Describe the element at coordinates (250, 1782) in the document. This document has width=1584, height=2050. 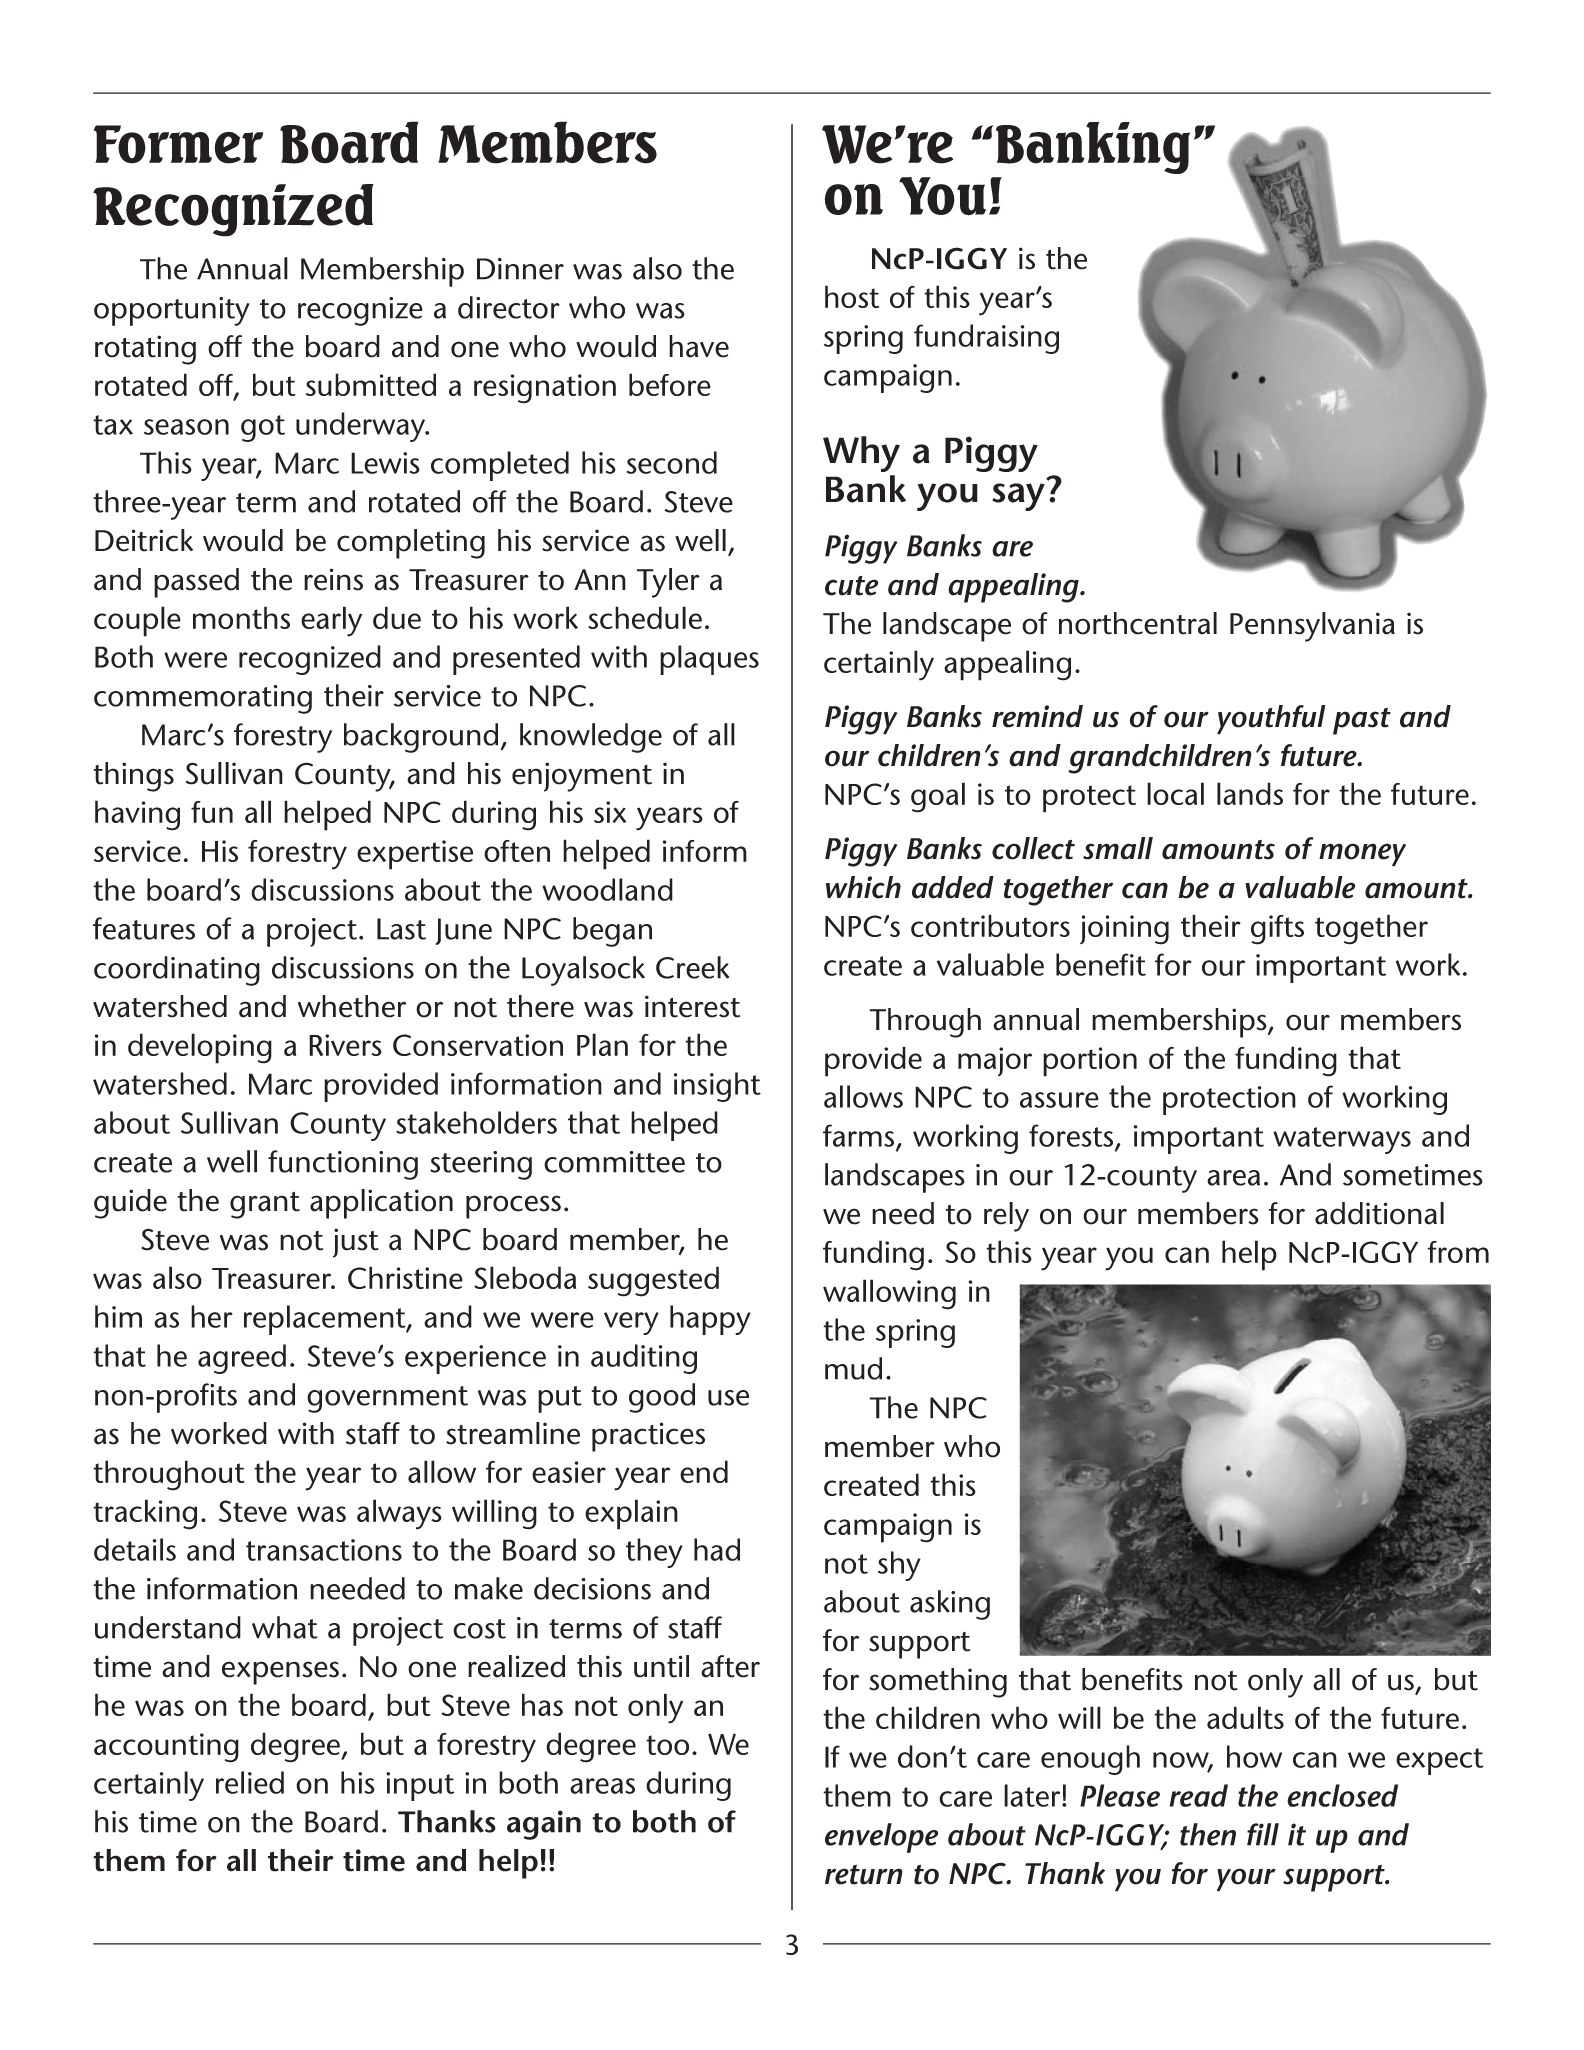
I see `relied` at that location.
